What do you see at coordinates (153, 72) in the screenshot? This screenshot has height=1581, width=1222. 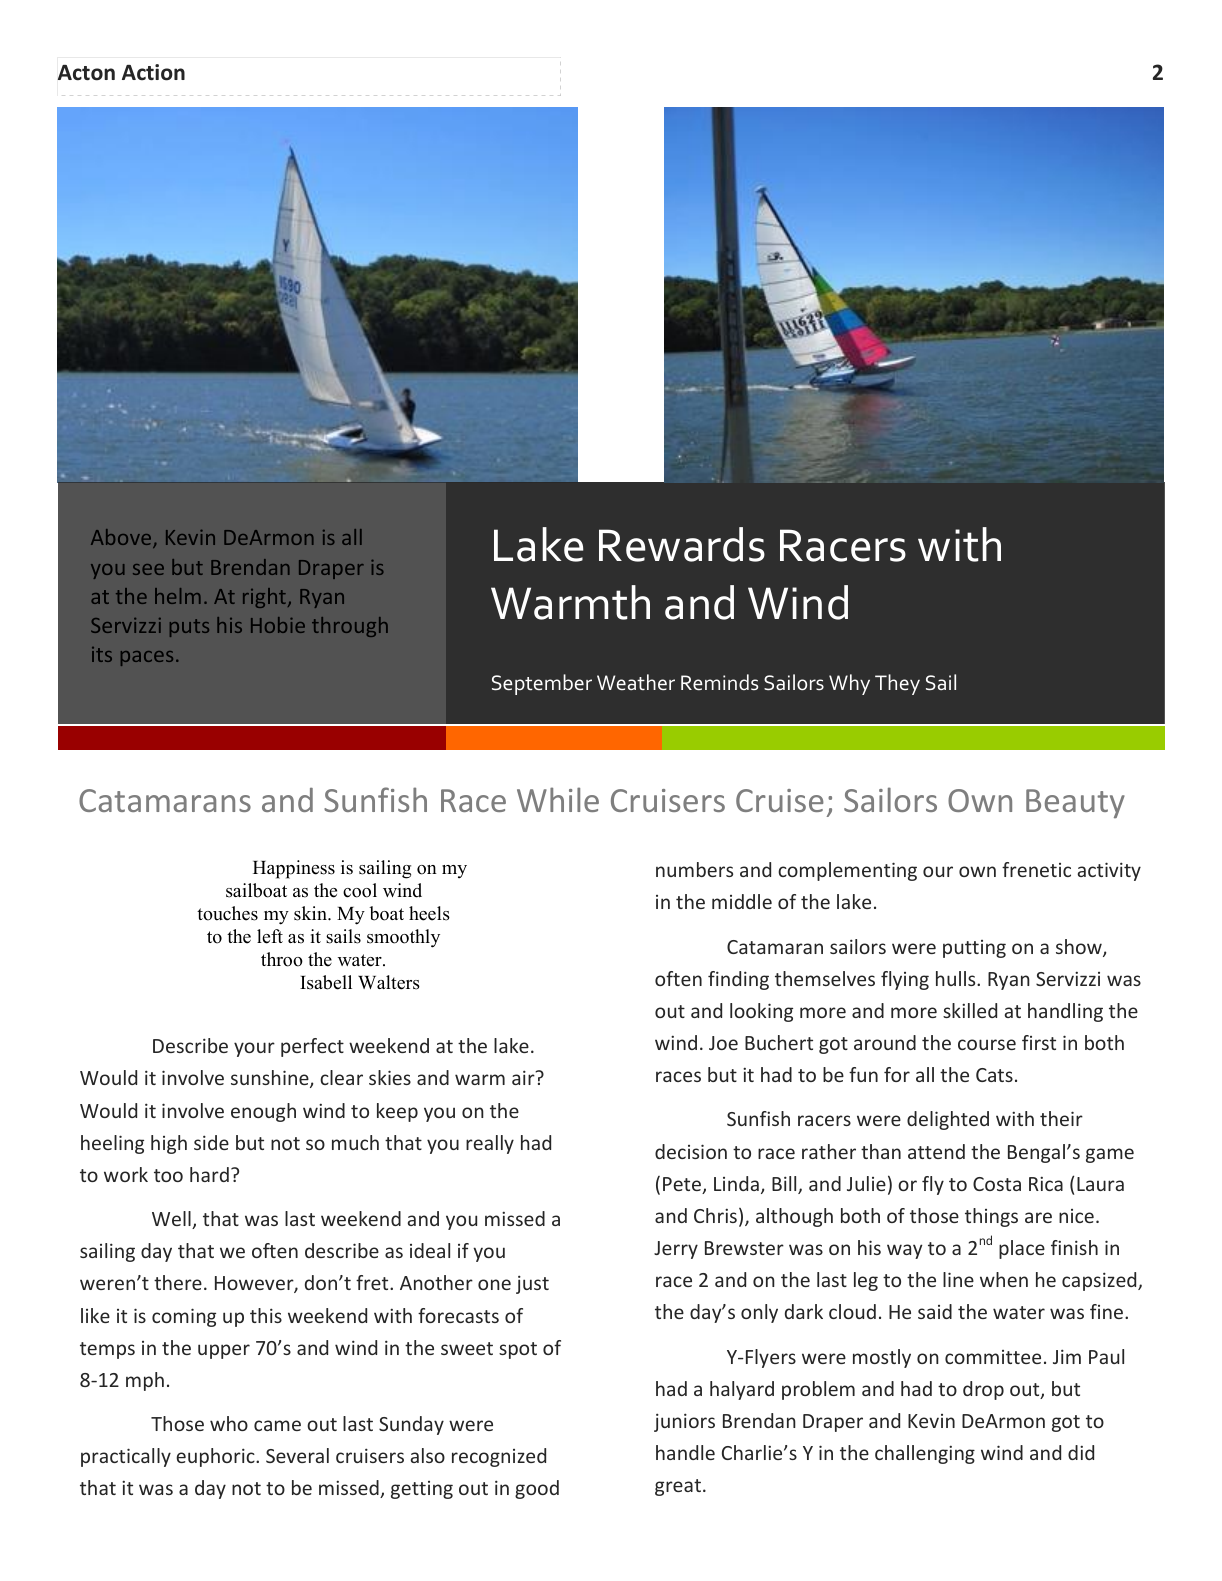 I see `Action` at bounding box center [153, 72].
